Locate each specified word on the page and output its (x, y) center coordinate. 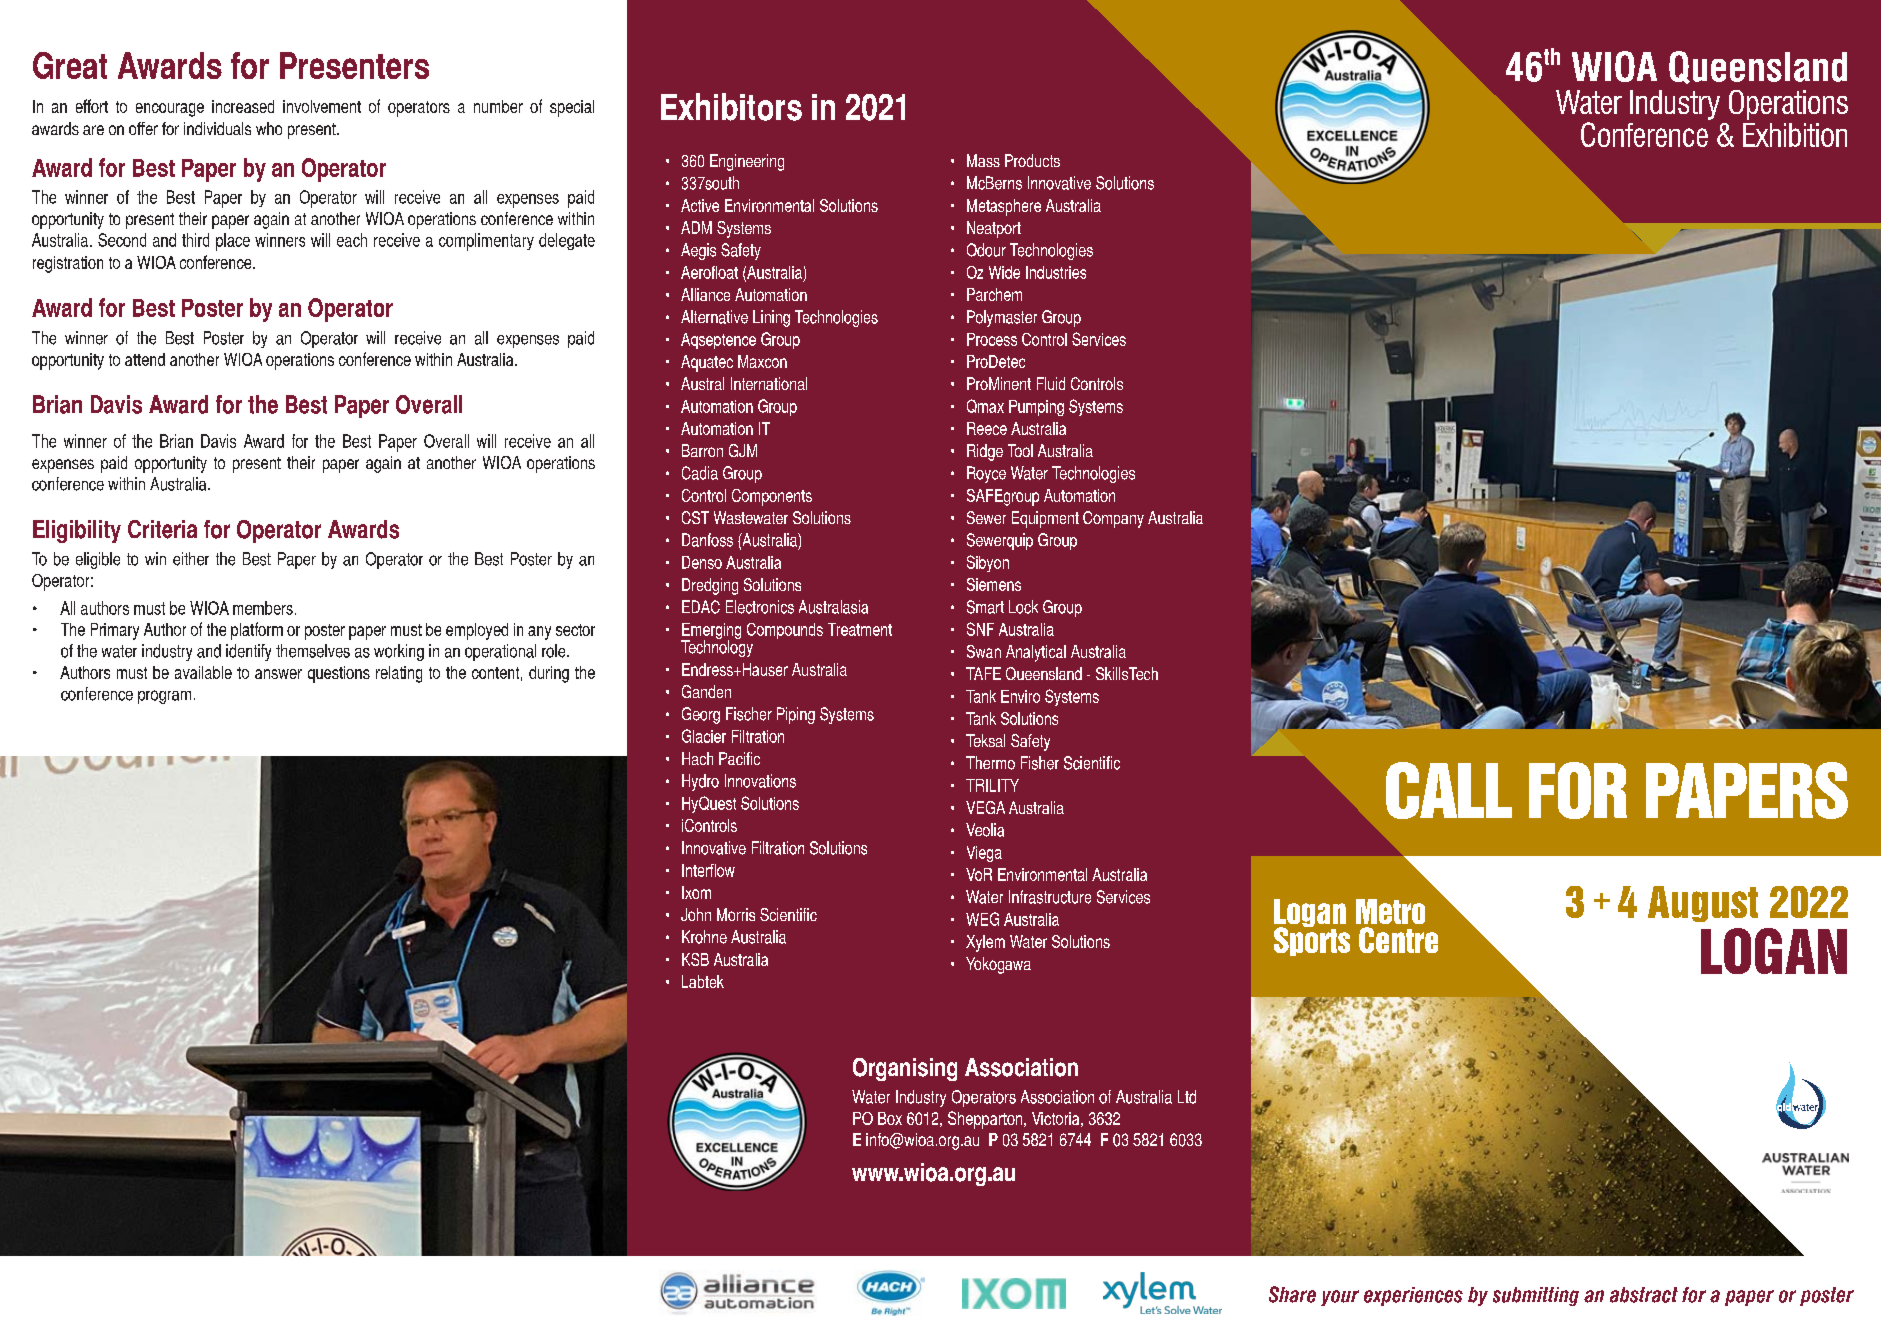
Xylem (985, 943)
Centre (1398, 940)
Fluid (1051, 383)
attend (145, 359)
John (696, 914)
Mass (983, 160)
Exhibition (1795, 135)
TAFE (983, 673)
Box (890, 1118)
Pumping (1036, 408)
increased (243, 106)
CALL (1449, 790)
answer (278, 674)
